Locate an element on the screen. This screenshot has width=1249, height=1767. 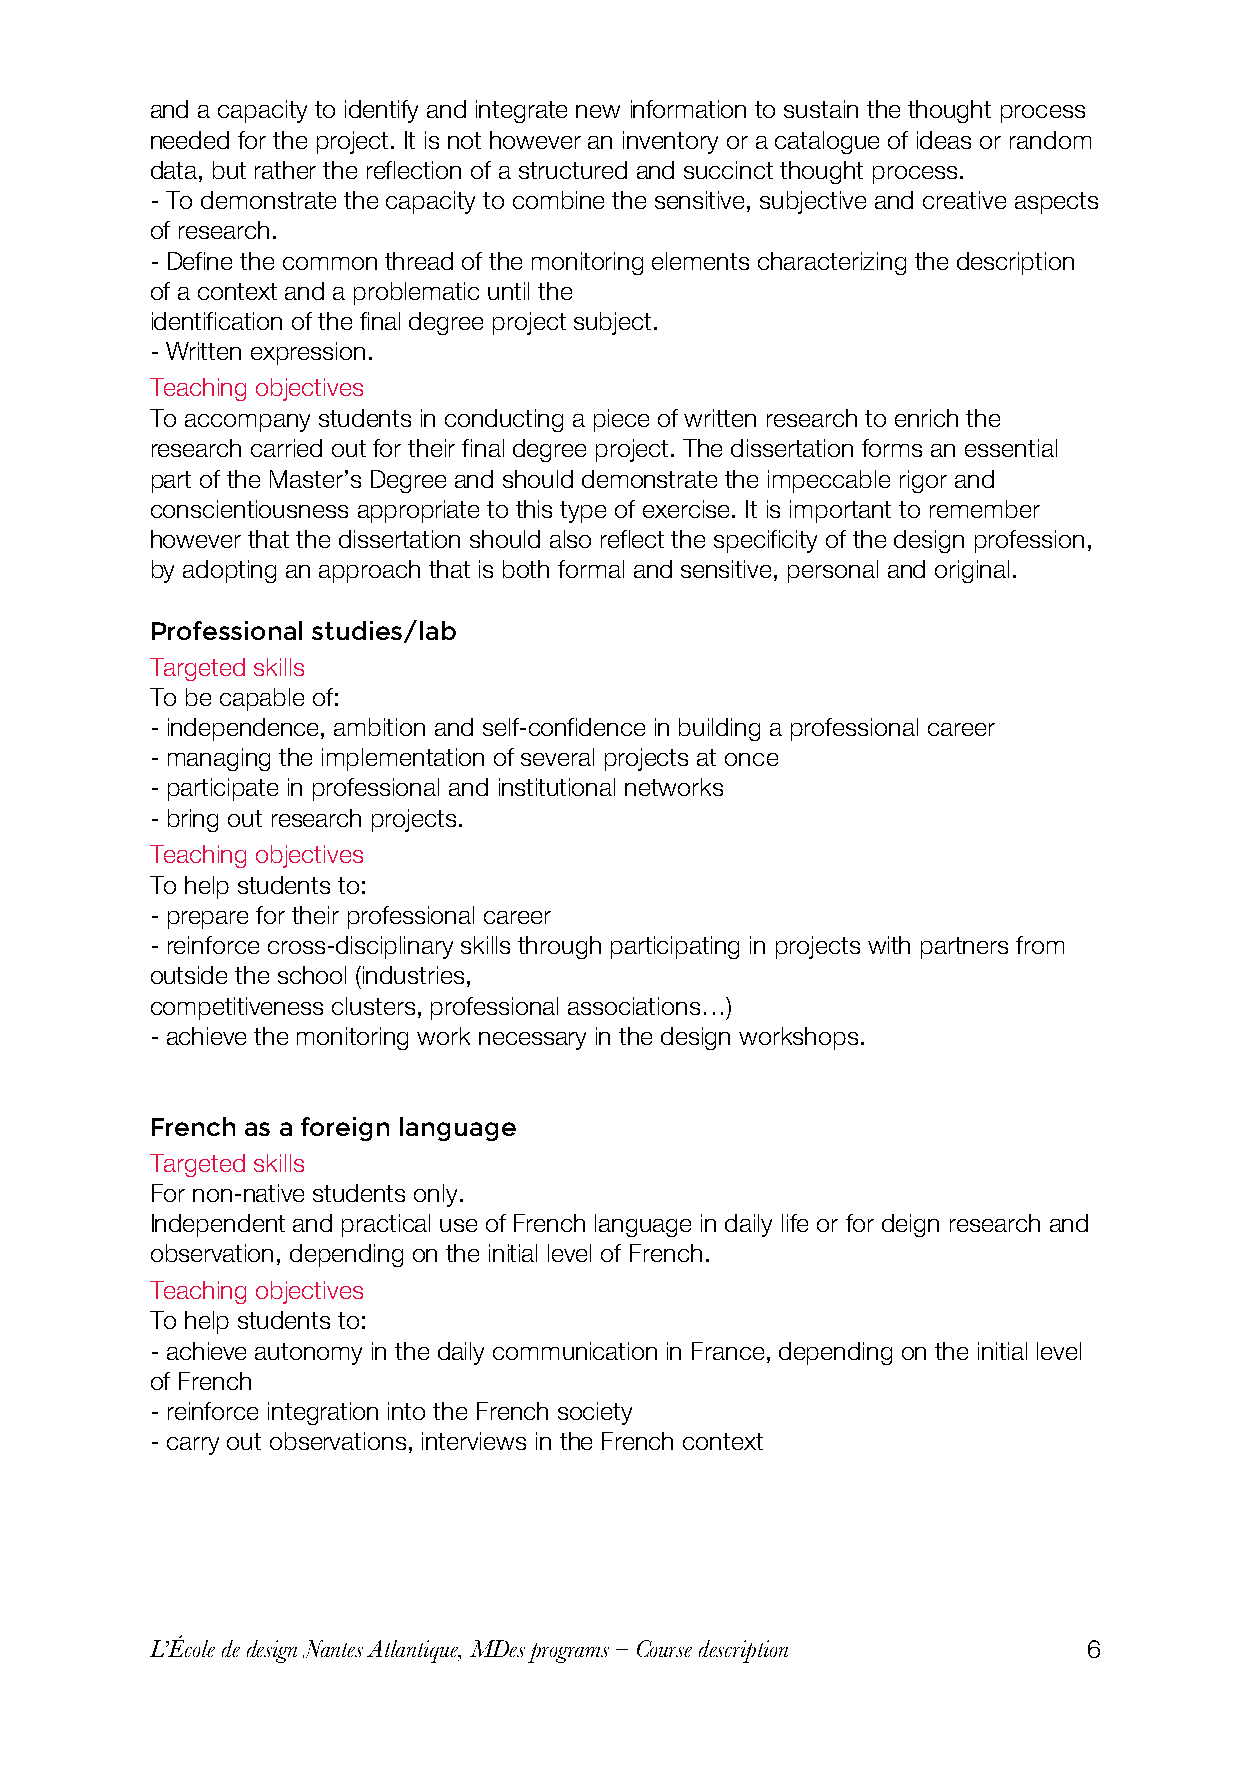
inventory is located at coordinates (670, 142).
